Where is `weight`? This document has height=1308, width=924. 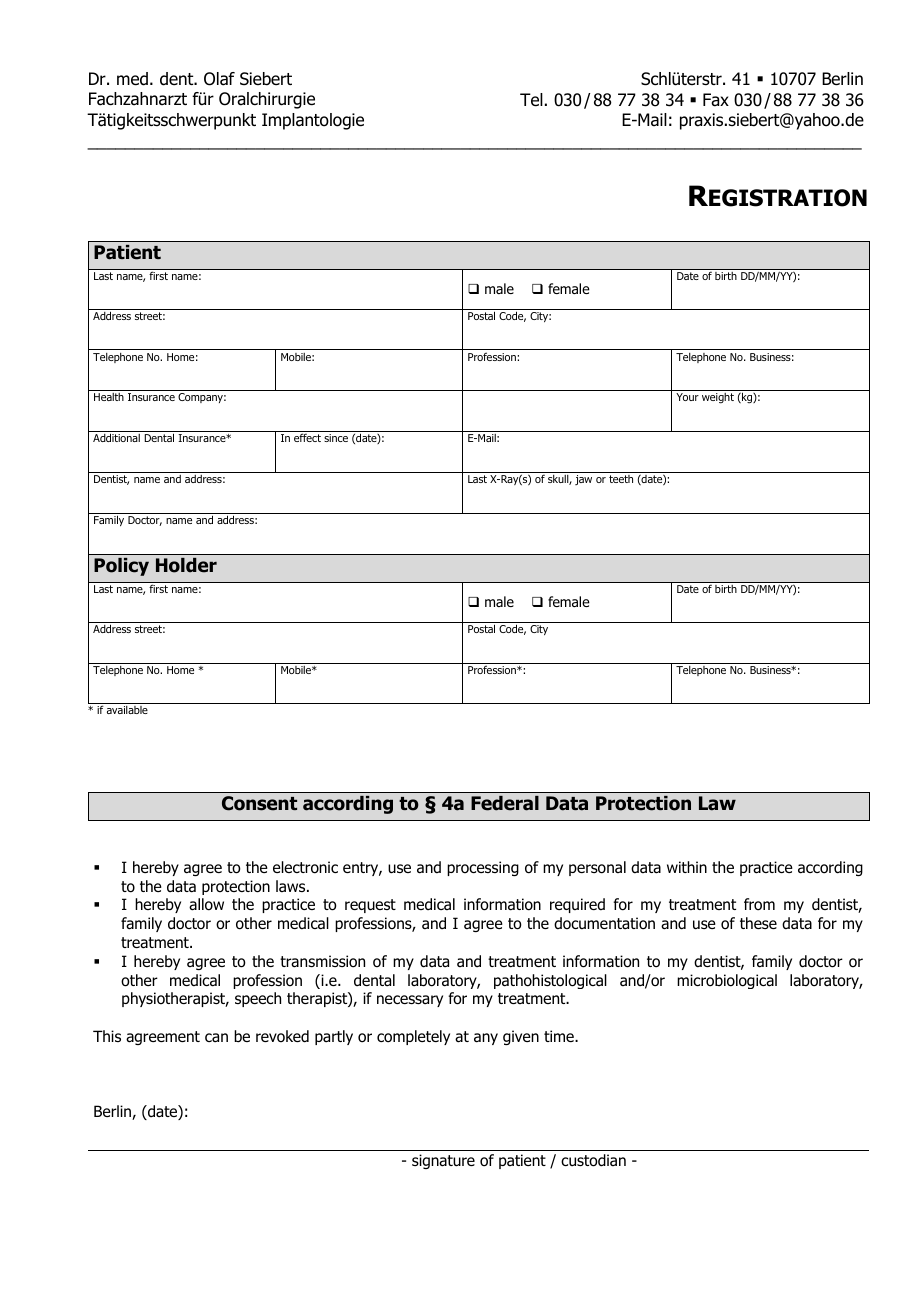 weight is located at coordinates (718, 398).
